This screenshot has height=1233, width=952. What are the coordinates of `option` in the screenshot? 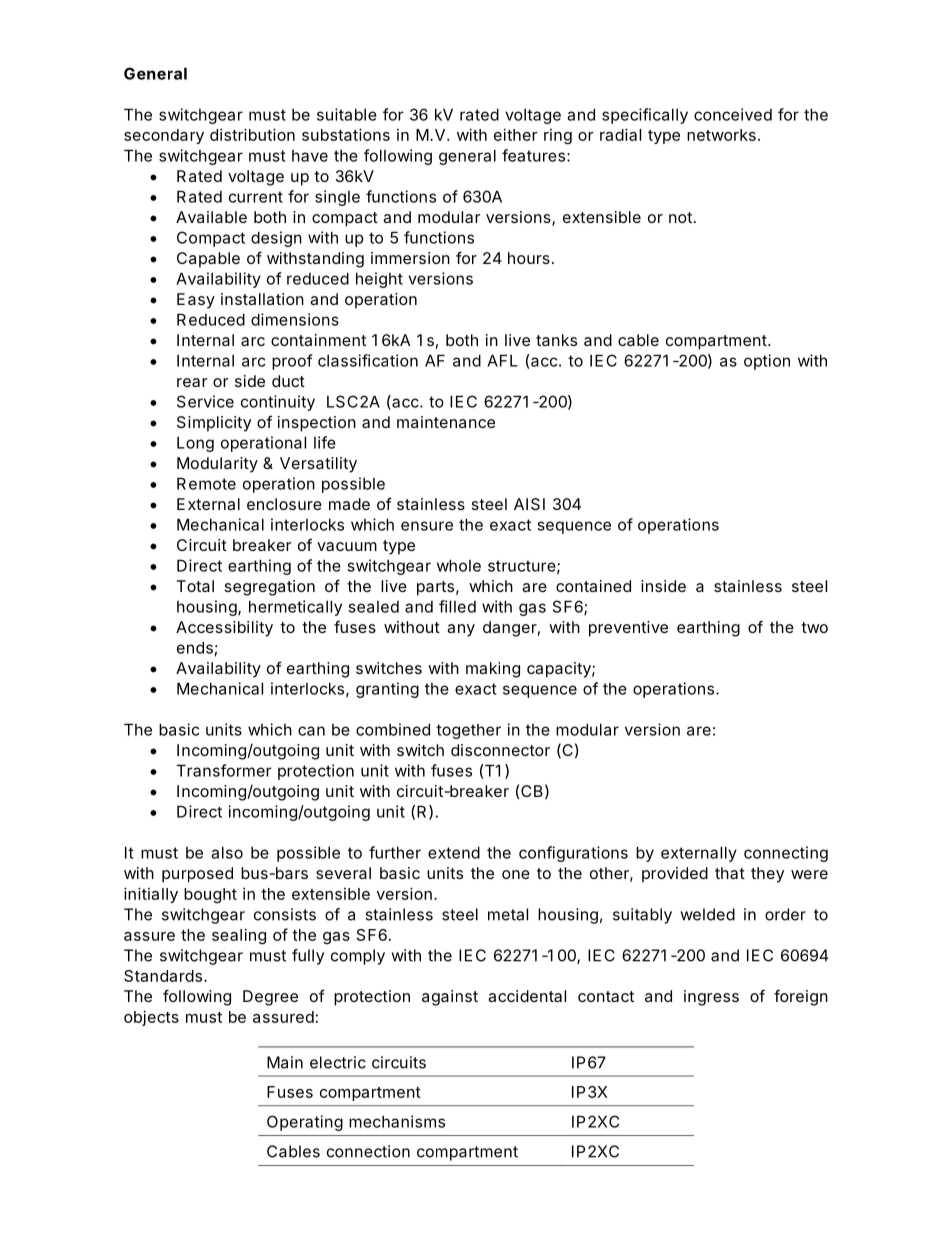 It's located at (767, 362).
